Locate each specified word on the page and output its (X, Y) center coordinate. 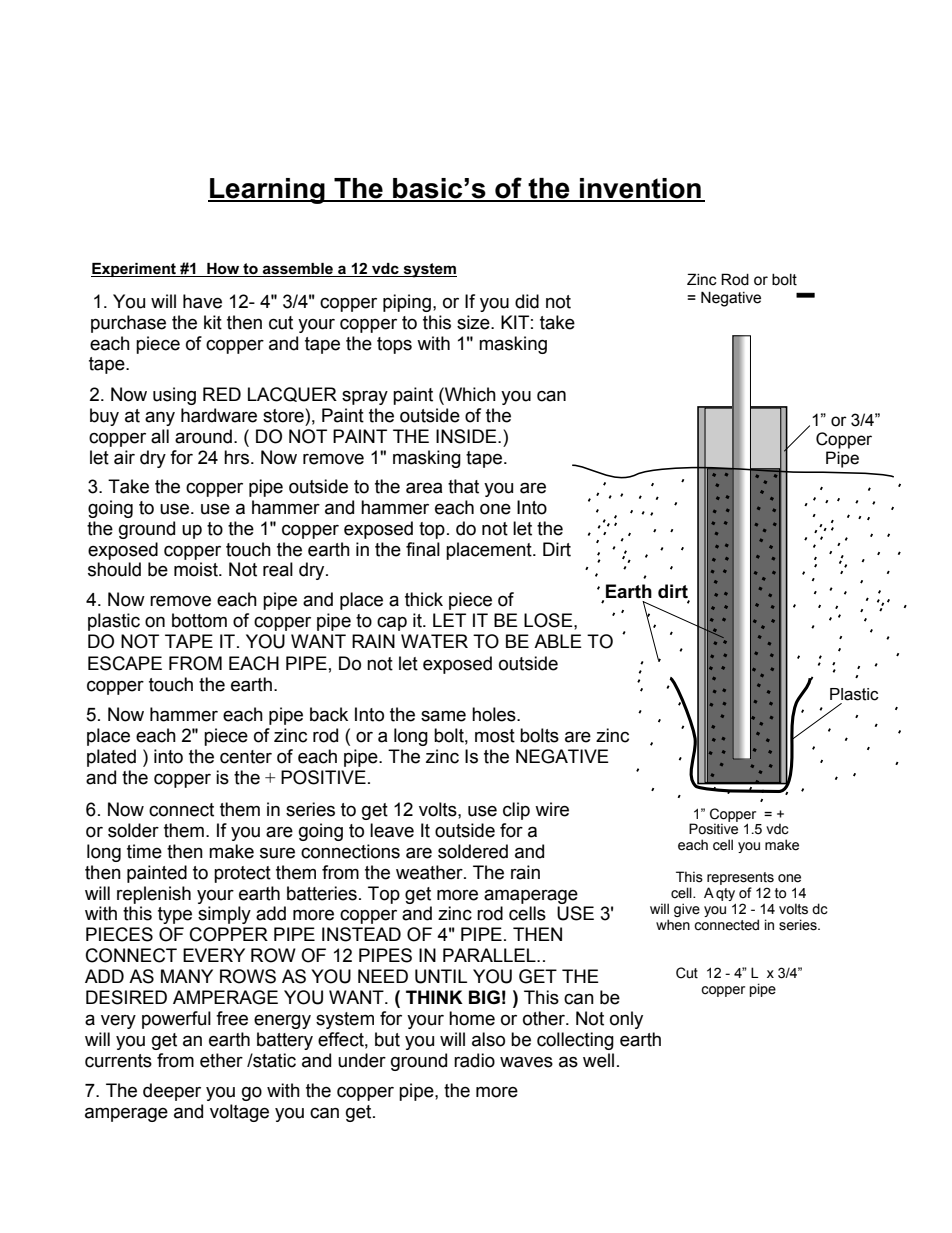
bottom (199, 620)
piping (407, 303)
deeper (172, 1092)
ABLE (558, 641)
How (223, 270)
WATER (434, 641)
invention (640, 189)
